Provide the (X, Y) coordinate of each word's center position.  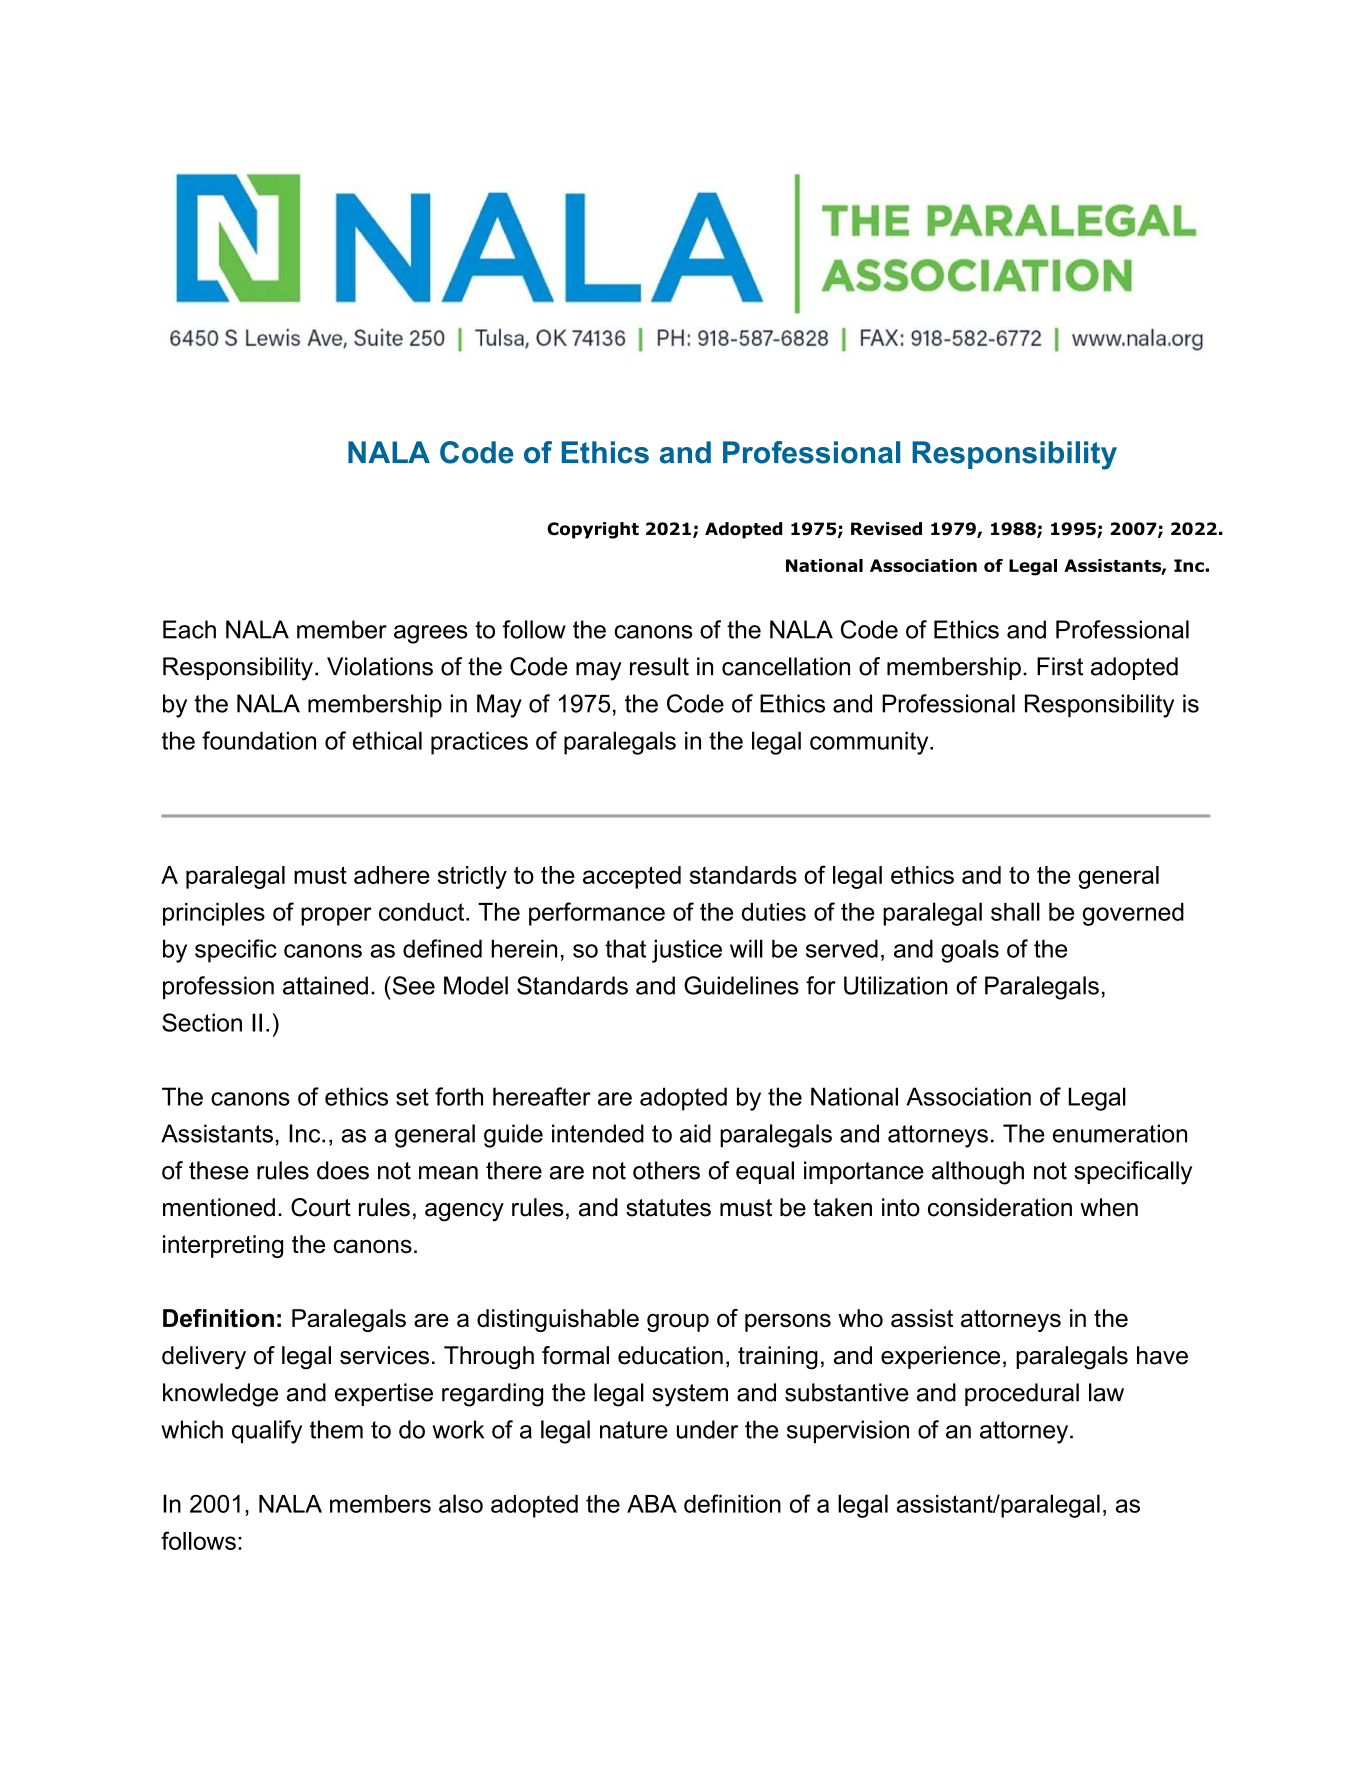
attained (325, 985)
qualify (267, 1432)
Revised (886, 529)
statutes (668, 1208)
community (870, 743)
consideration (1000, 1207)
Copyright (593, 530)
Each (189, 629)
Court (321, 1207)
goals (970, 951)
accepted (632, 877)
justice (687, 951)
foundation (259, 740)
